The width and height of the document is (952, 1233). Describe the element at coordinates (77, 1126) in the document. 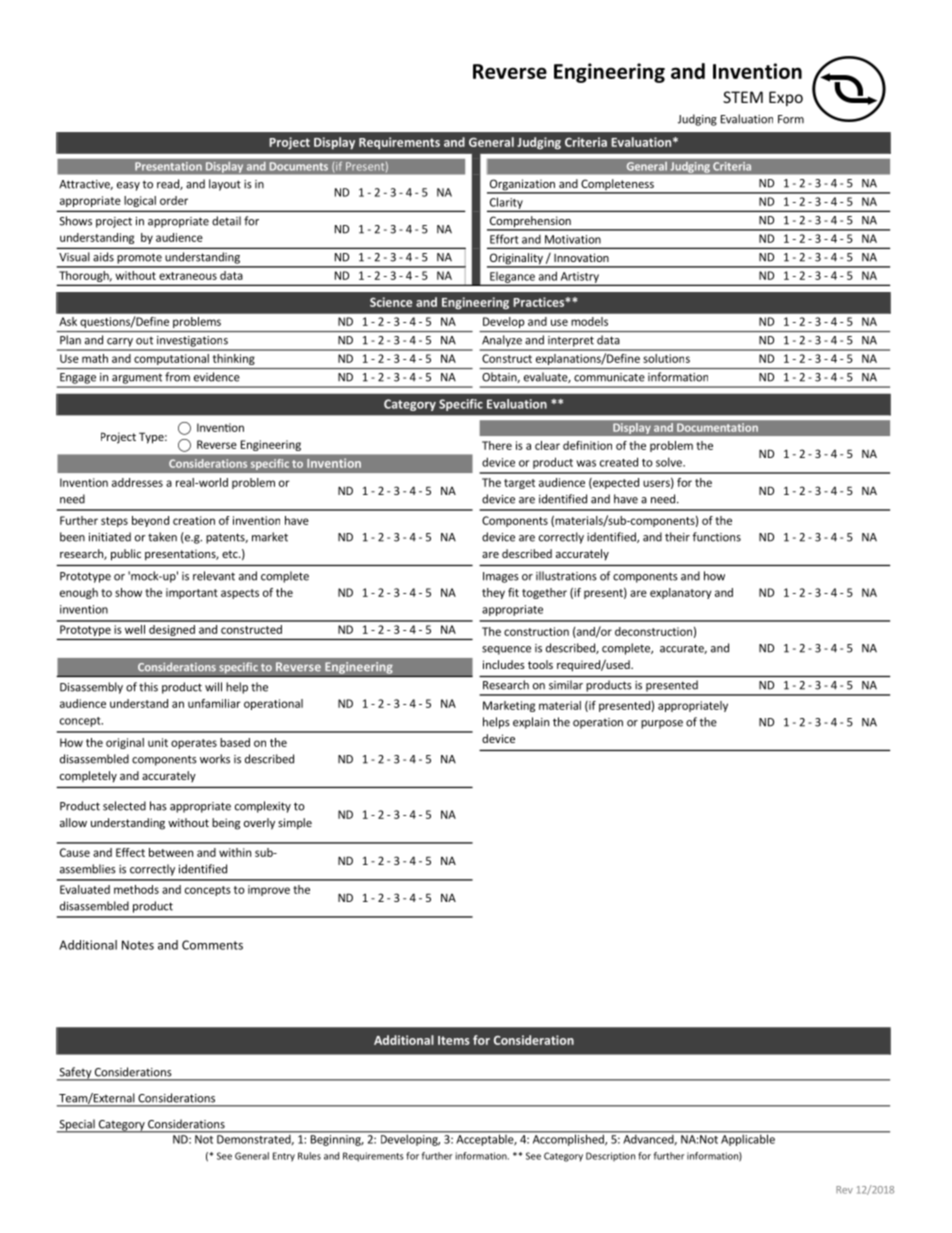

I see `Special` at that location.
